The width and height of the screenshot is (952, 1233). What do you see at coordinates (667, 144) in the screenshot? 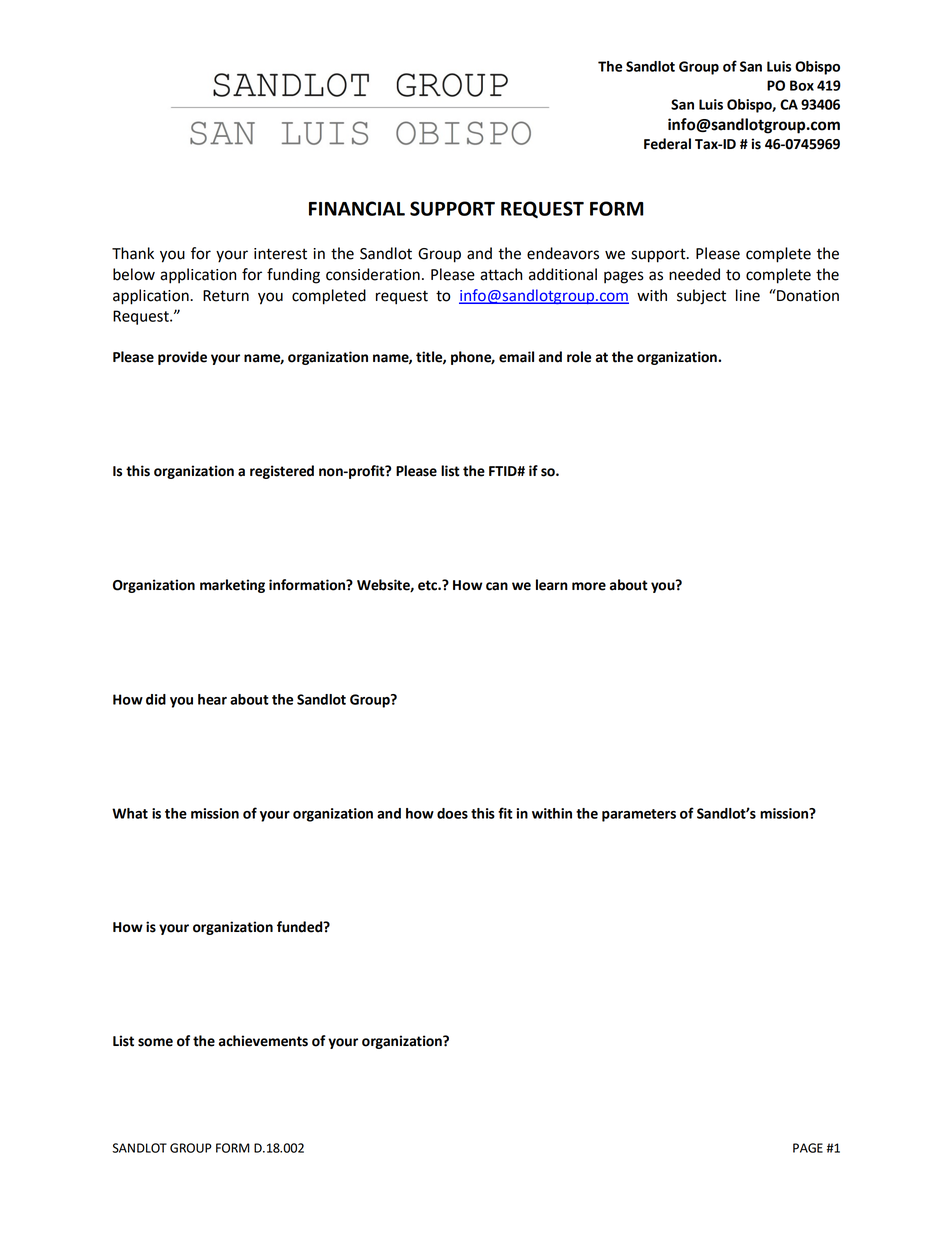
I see `Federal` at bounding box center [667, 144].
